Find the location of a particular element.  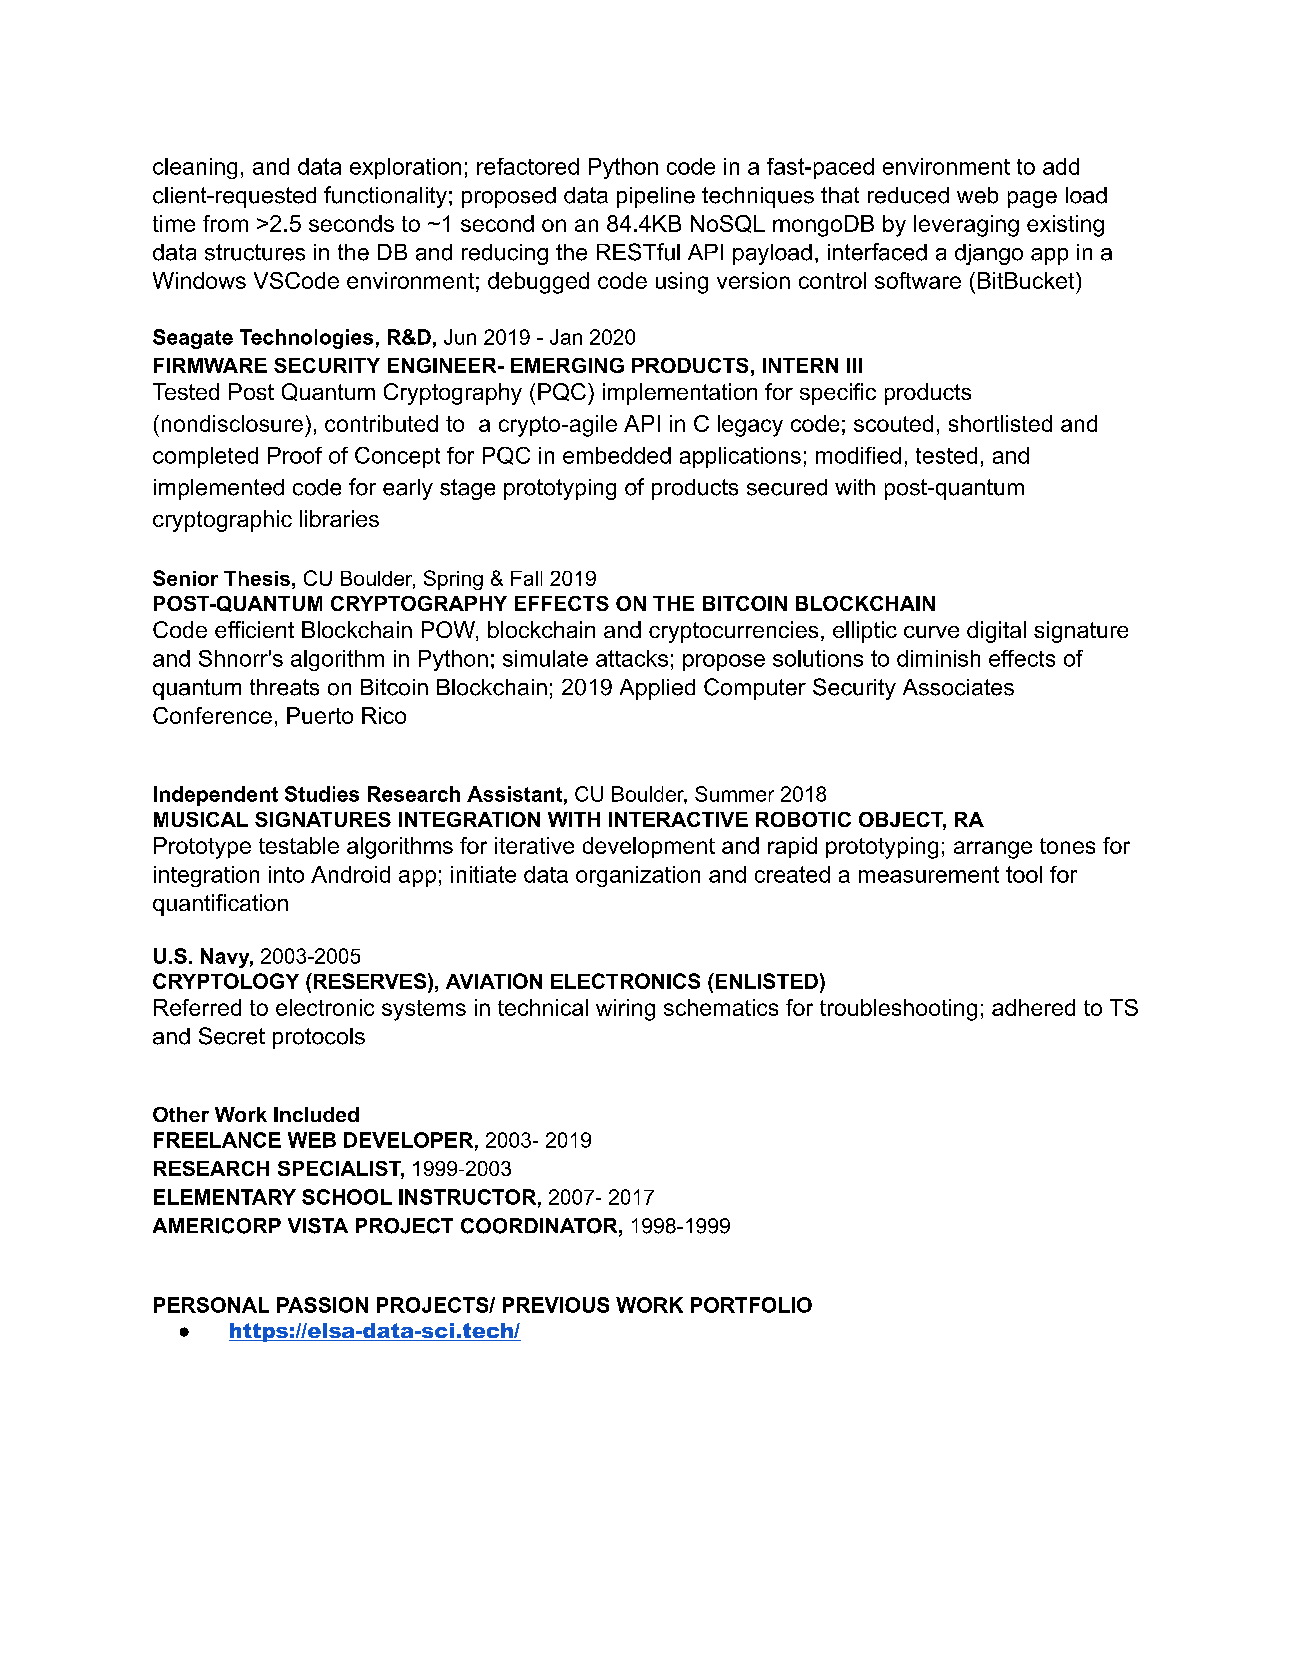

PASSION is located at coordinates (322, 1305).
